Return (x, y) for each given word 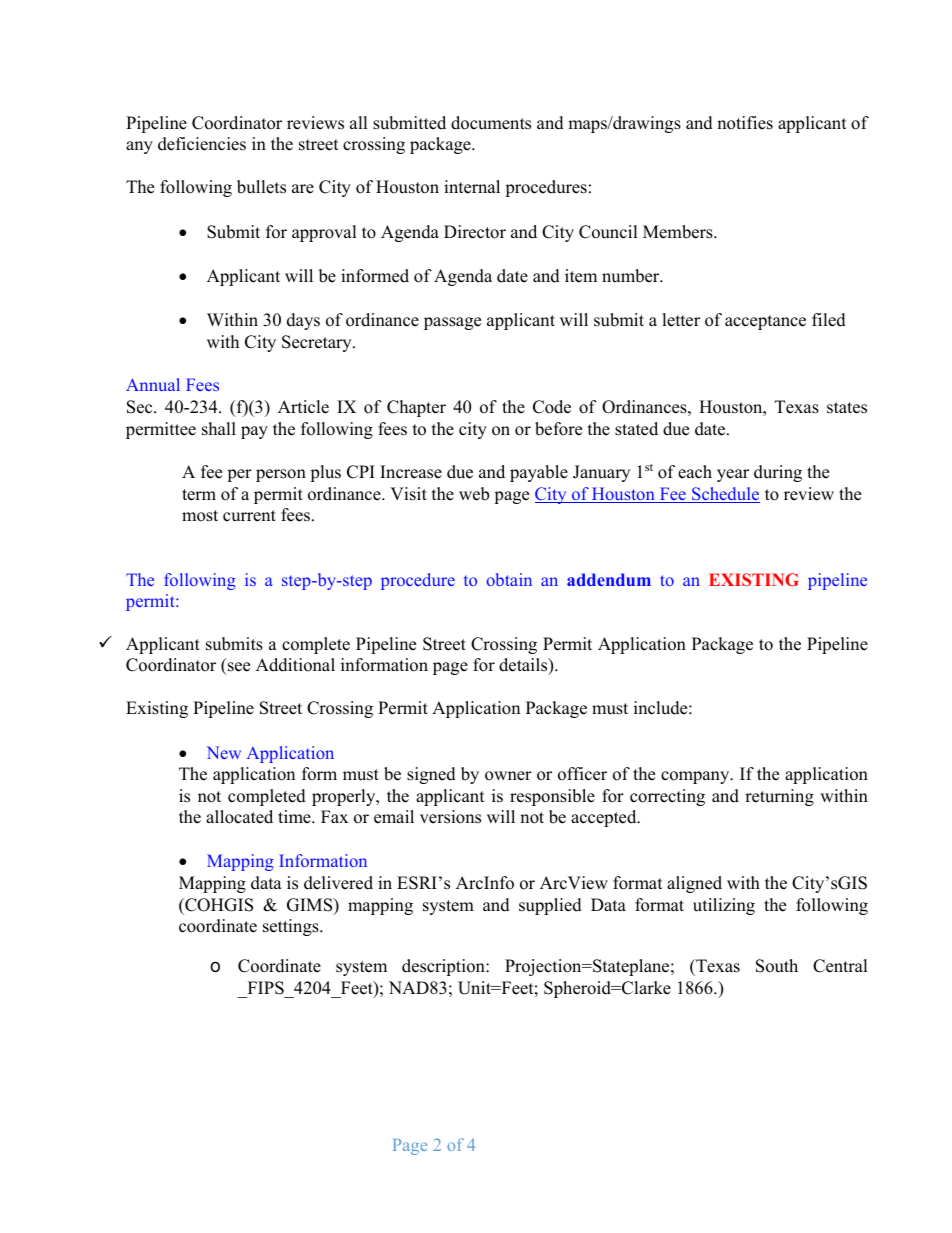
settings (292, 927)
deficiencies (202, 144)
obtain (509, 579)
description (444, 967)
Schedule (725, 495)
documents (491, 123)
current (249, 516)
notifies (745, 123)
